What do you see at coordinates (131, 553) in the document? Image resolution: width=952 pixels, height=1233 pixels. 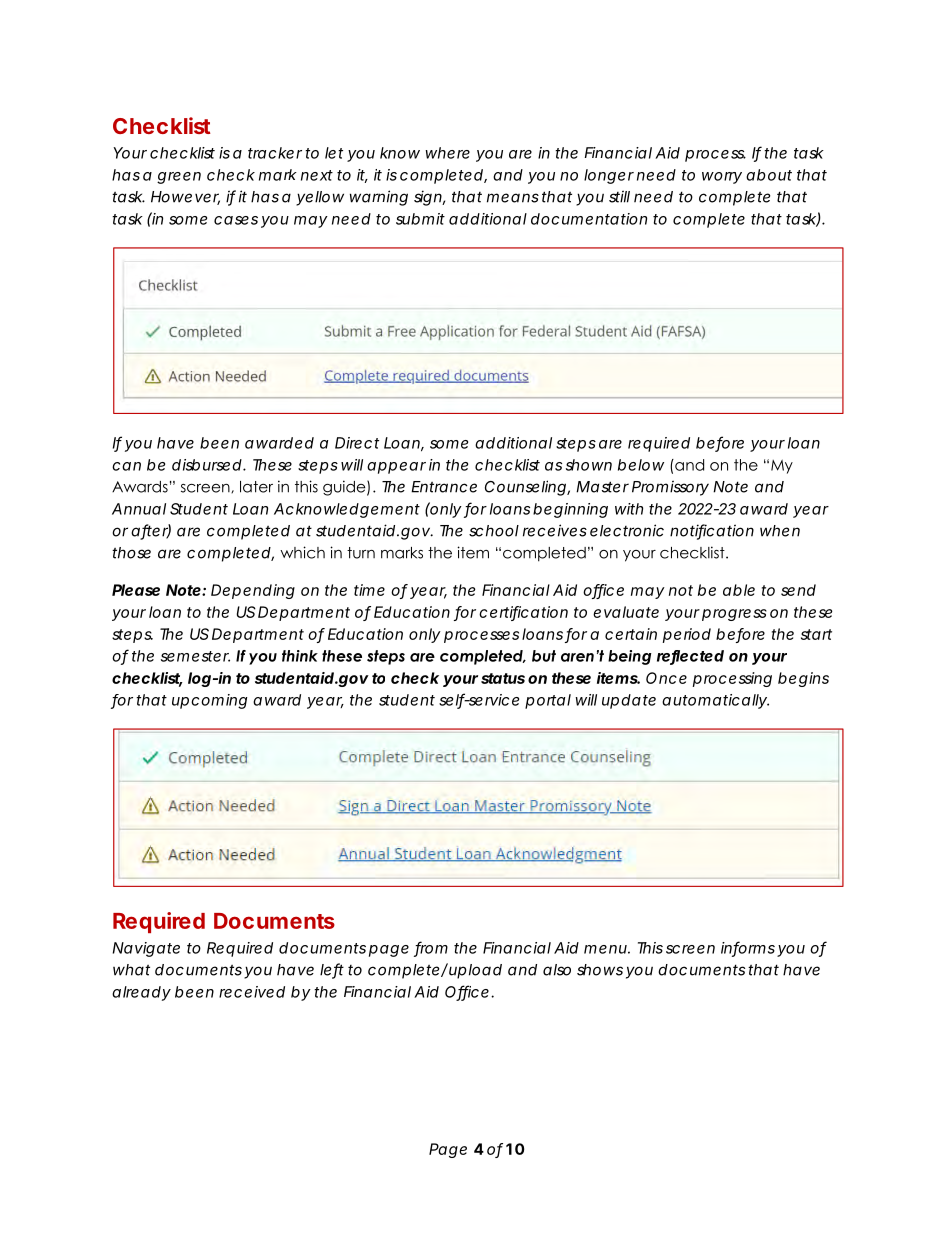 I see `those` at bounding box center [131, 553].
